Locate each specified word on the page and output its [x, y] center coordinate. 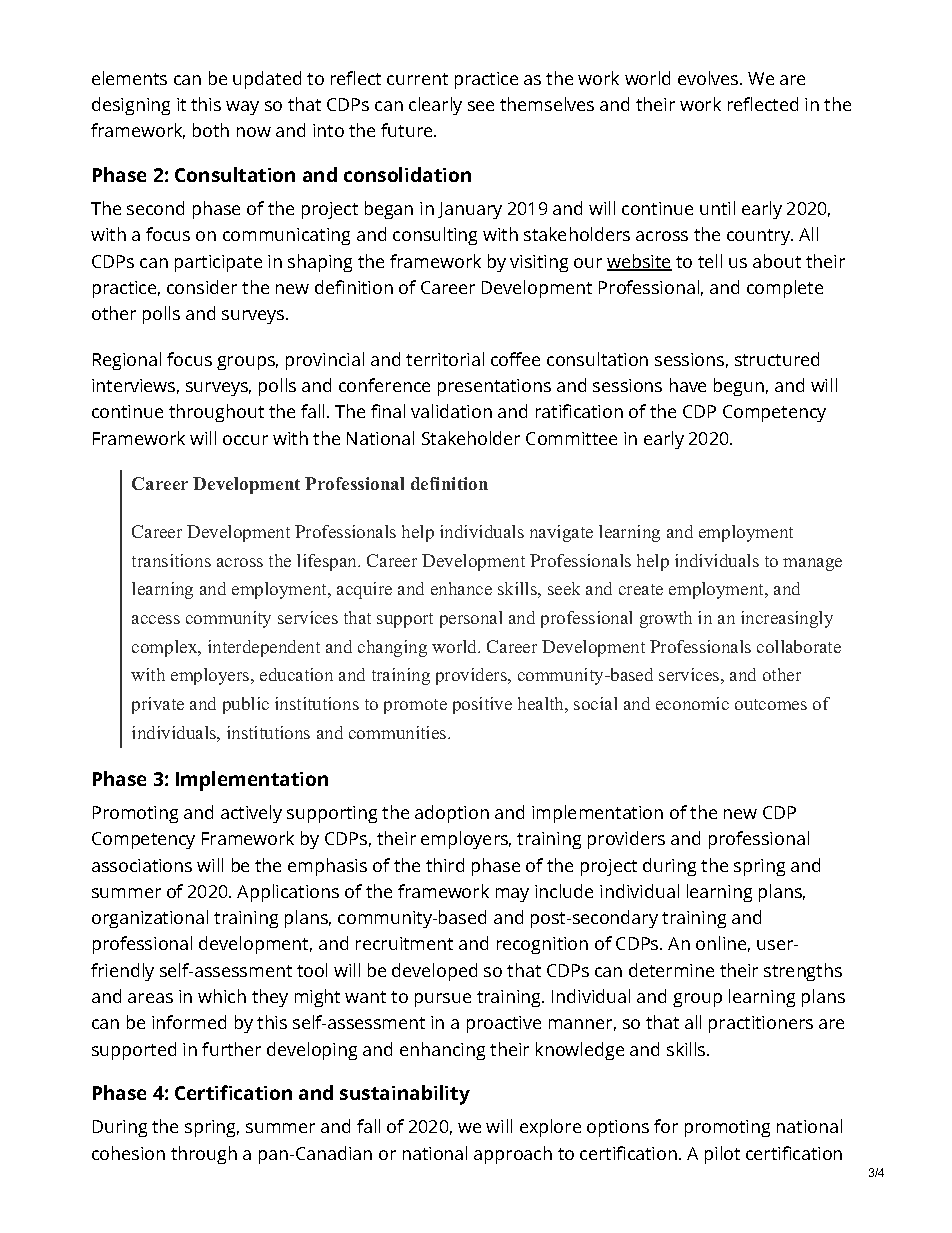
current [417, 79]
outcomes [771, 704]
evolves [709, 78]
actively [251, 814]
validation [451, 411]
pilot [722, 1155]
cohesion [128, 1153]
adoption [452, 814]
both [211, 130]
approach [513, 1155]
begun [739, 387]
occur [245, 440]
